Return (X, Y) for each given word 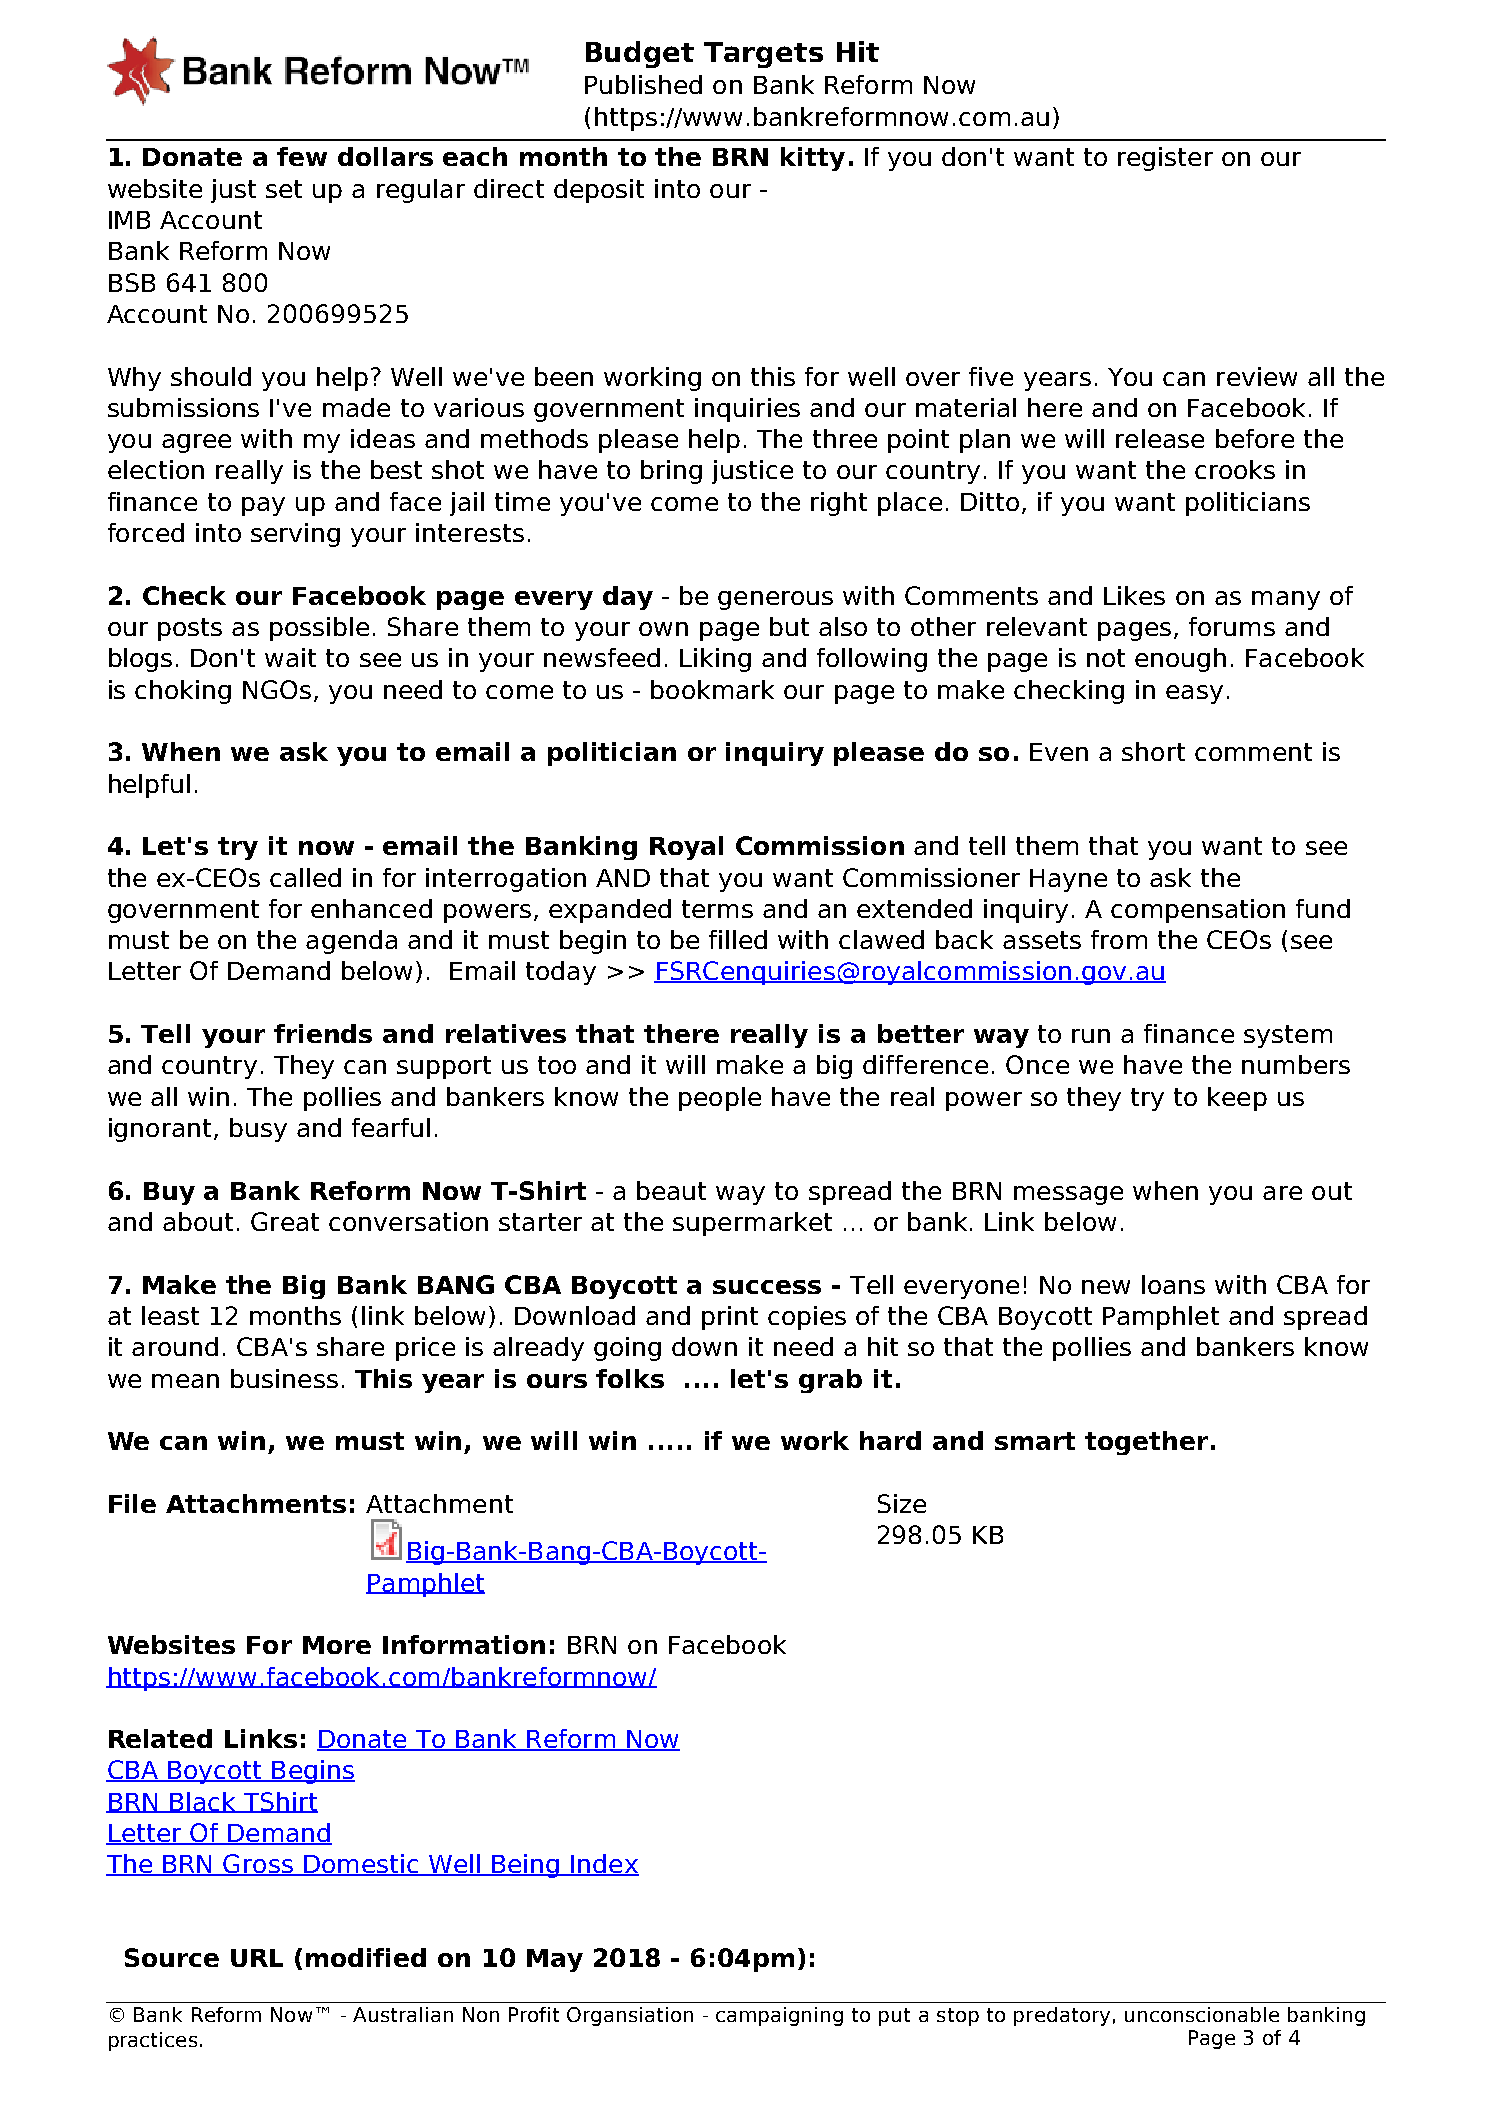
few (302, 156)
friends (323, 1033)
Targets (763, 55)
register (1165, 159)
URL (257, 1958)
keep (1237, 1099)
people (720, 1099)
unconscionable (1202, 2014)
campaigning (779, 2016)
